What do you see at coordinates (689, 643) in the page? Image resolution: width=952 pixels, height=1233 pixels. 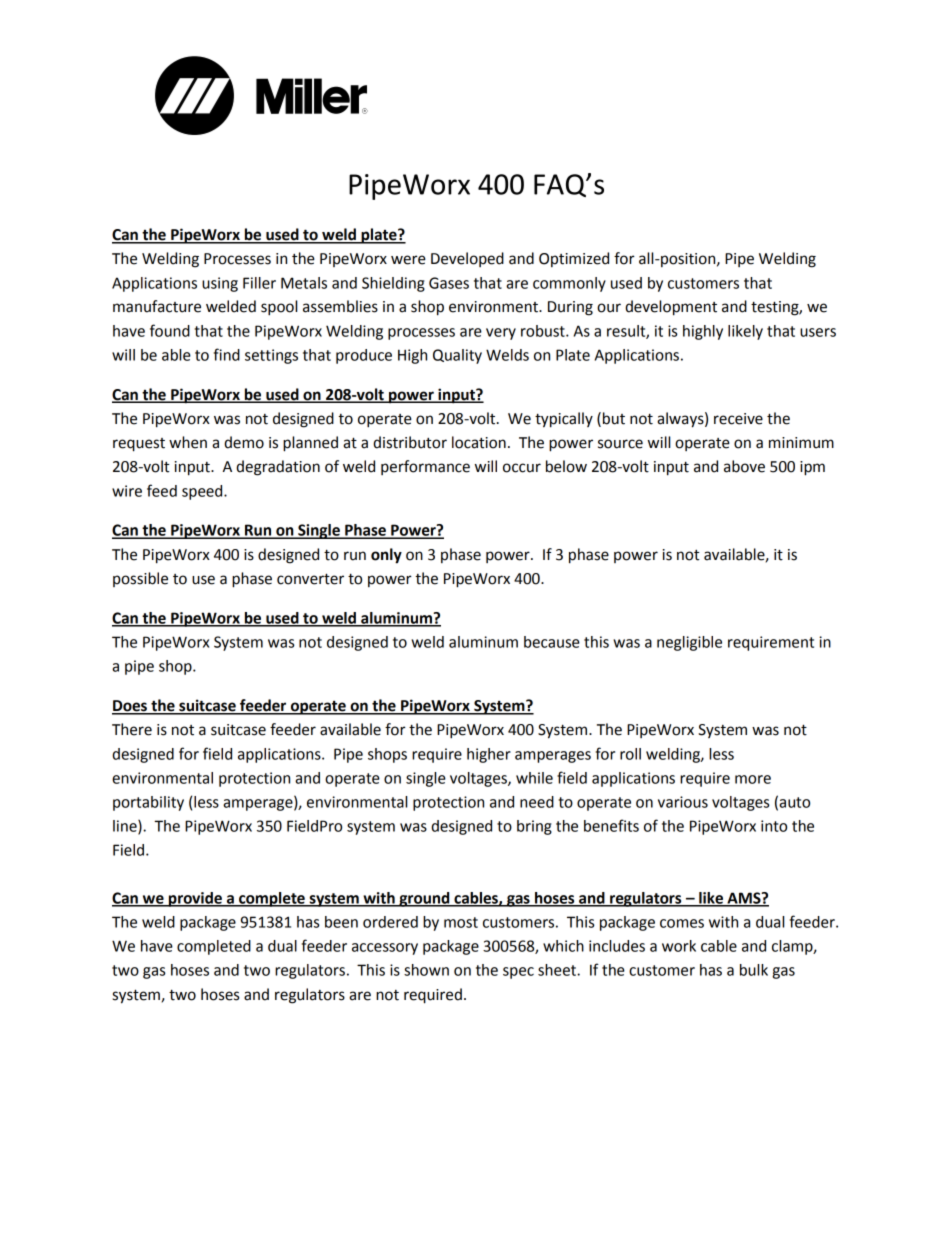 I see `negligible` at bounding box center [689, 643].
